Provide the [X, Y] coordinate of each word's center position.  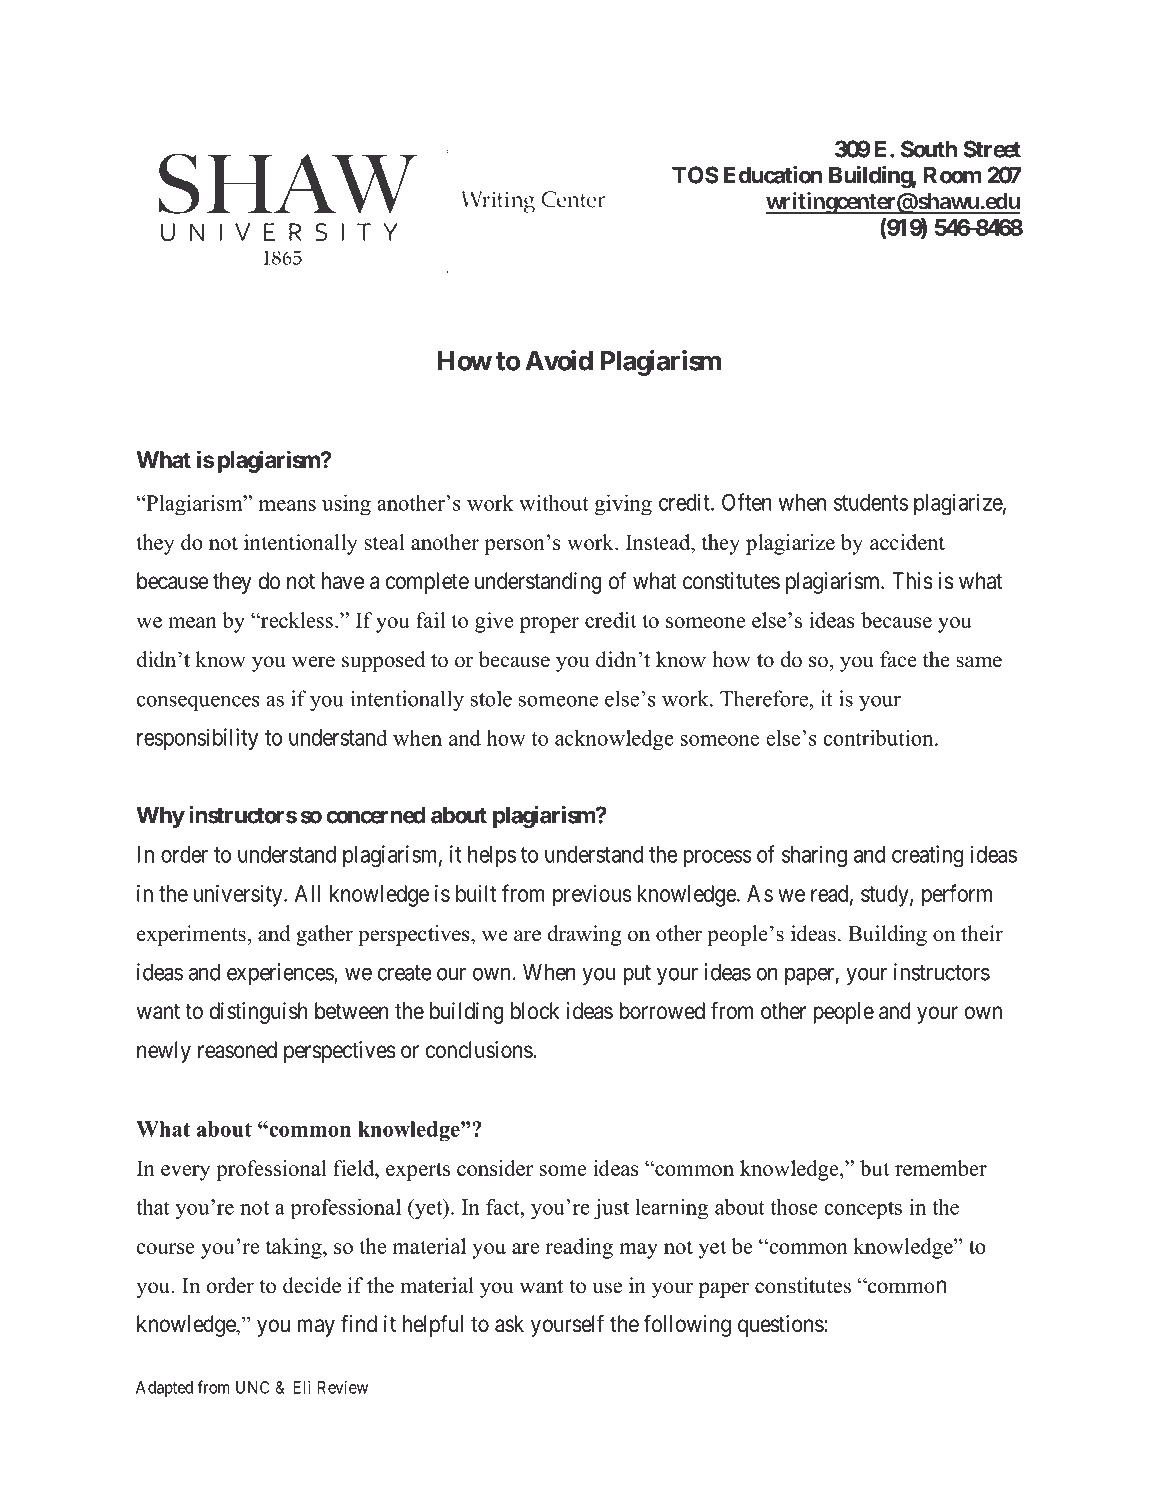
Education [773, 175]
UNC [253, 1387]
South [929, 149]
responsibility [197, 739]
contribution [879, 738]
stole [491, 698]
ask [509, 1324]
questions [781, 1326]
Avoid [559, 360]
